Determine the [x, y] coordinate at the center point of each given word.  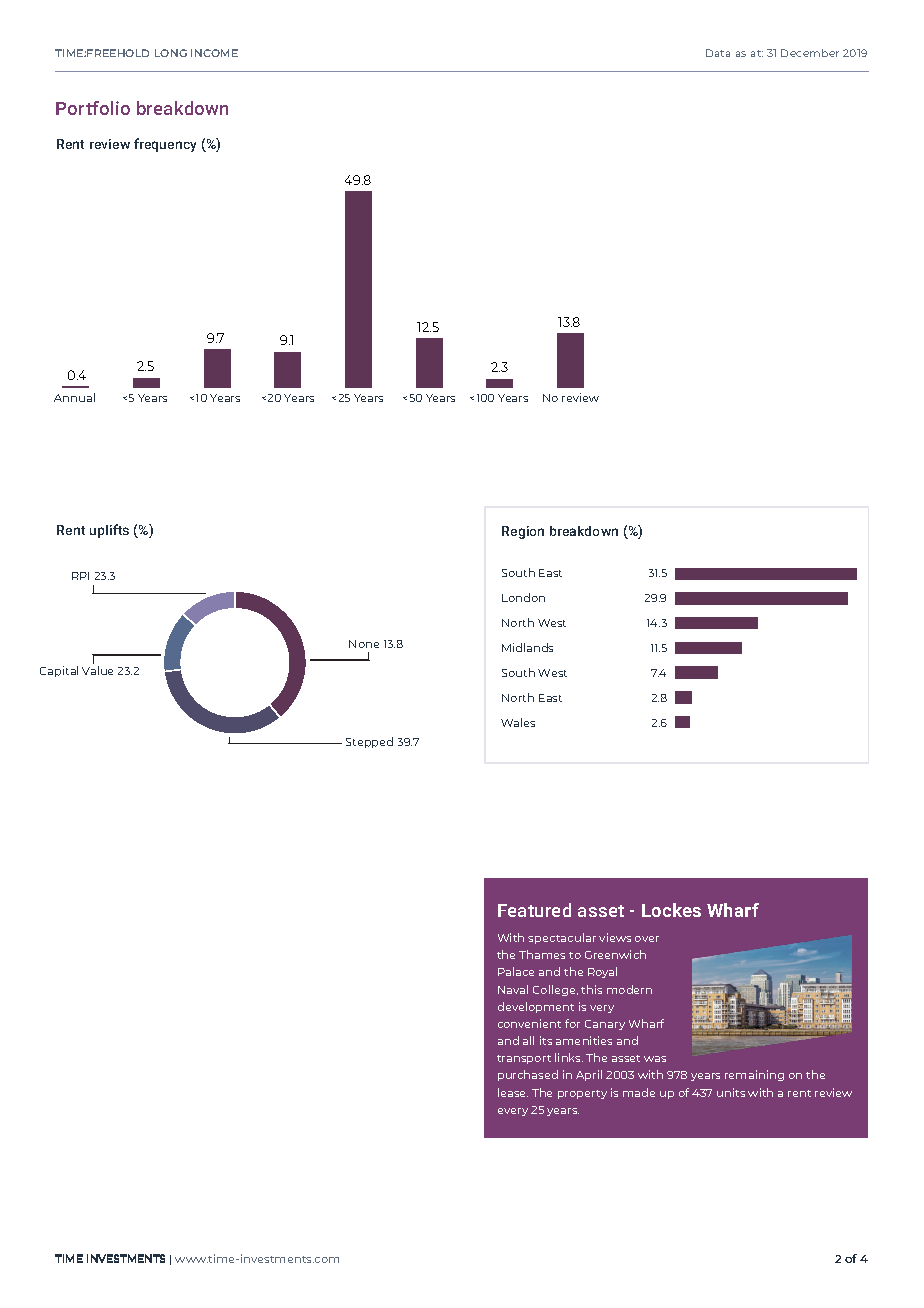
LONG [171, 53]
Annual [74, 397]
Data [718, 53]
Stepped [369, 742]
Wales [518, 722]
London [523, 597]
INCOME [214, 53]
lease [513, 1092]
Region [523, 532]
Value [97, 670]
